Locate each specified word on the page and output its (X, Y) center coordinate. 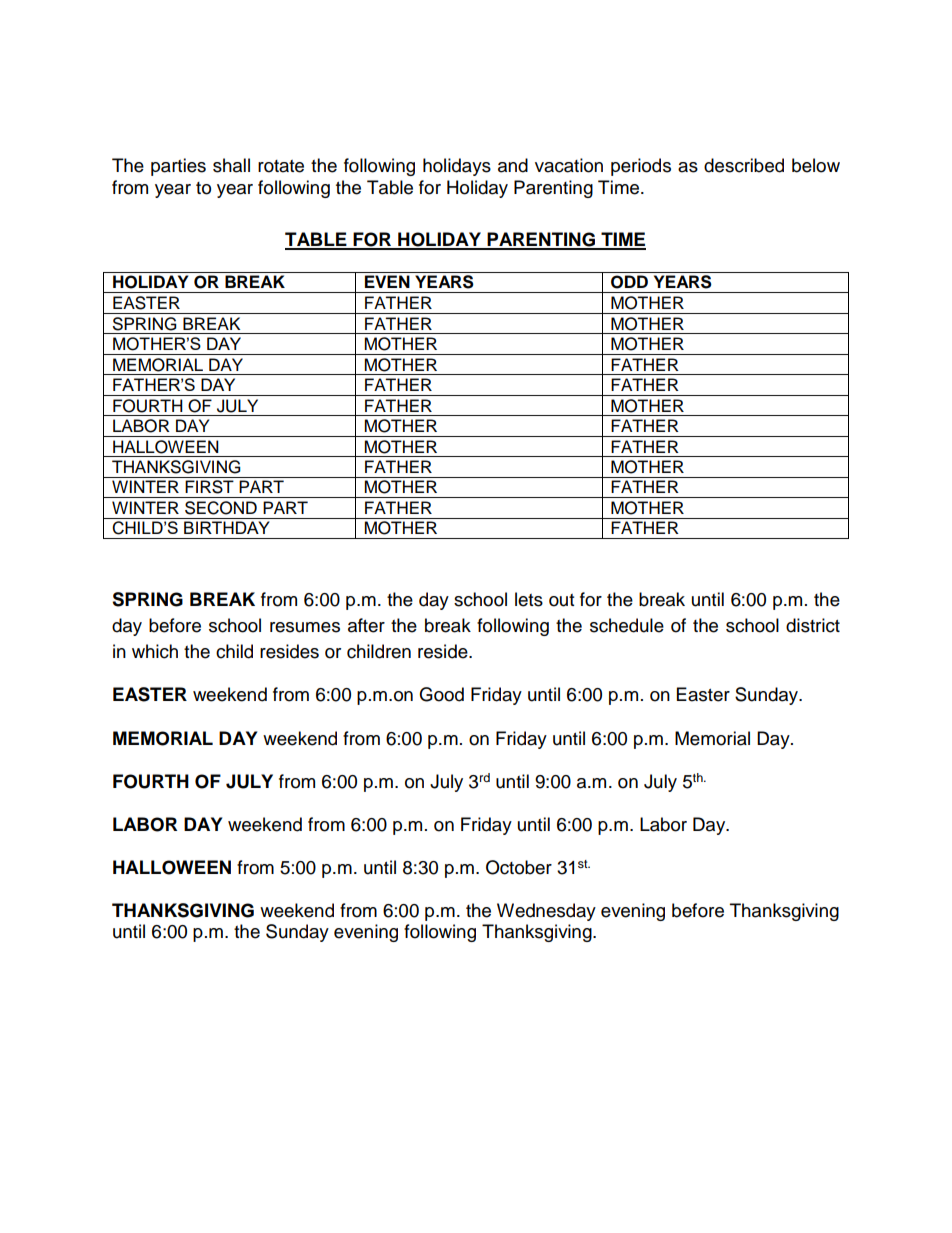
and (513, 165)
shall (231, 165)
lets (529, 599)
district (813, 625)
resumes (305, 627)
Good (441, 694)
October (519, 867)
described (744, 165)
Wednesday (546, 912)
